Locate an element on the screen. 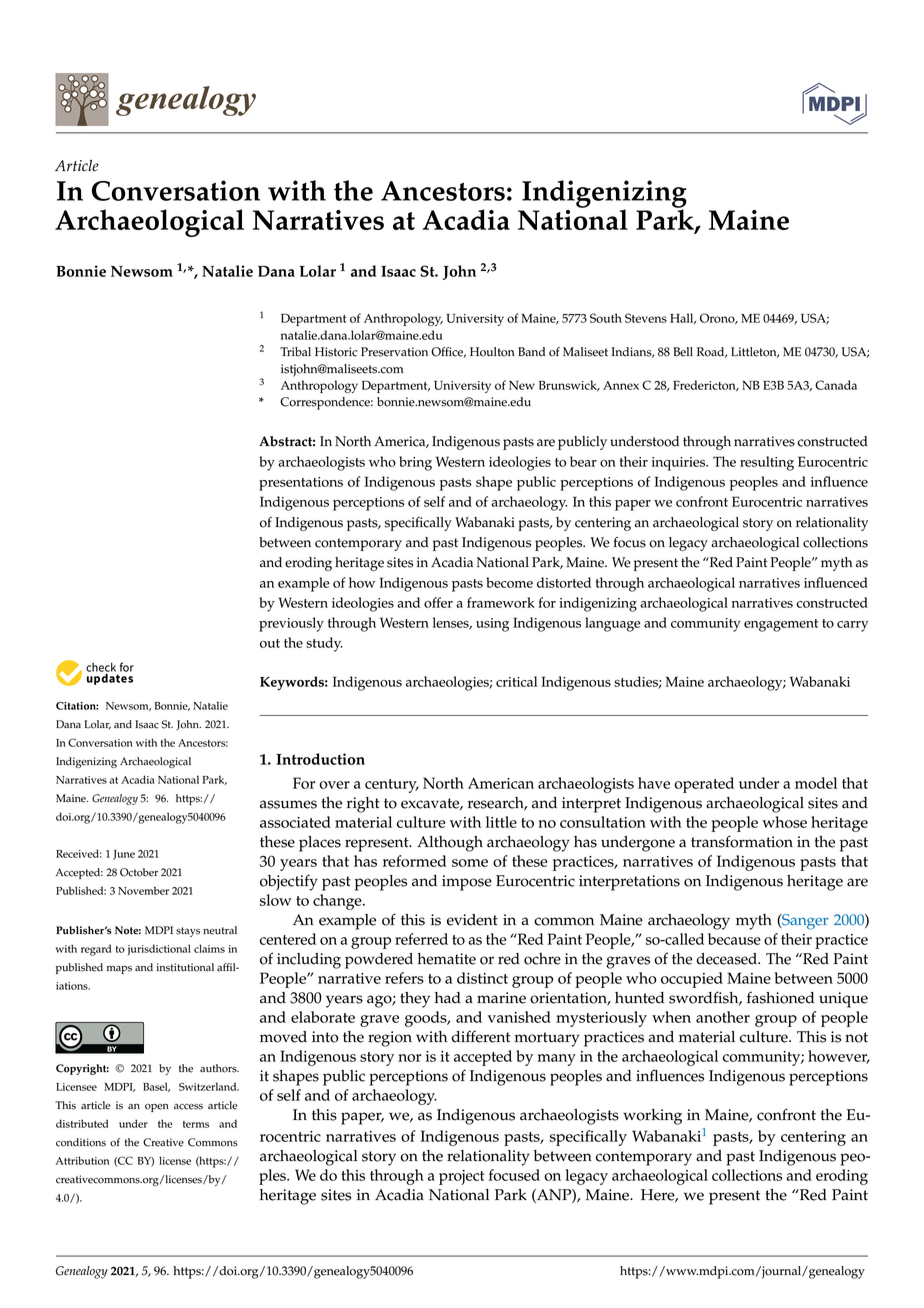 This screenshot has width=924, height=1308. Office is located at coordinates (448, 352).
